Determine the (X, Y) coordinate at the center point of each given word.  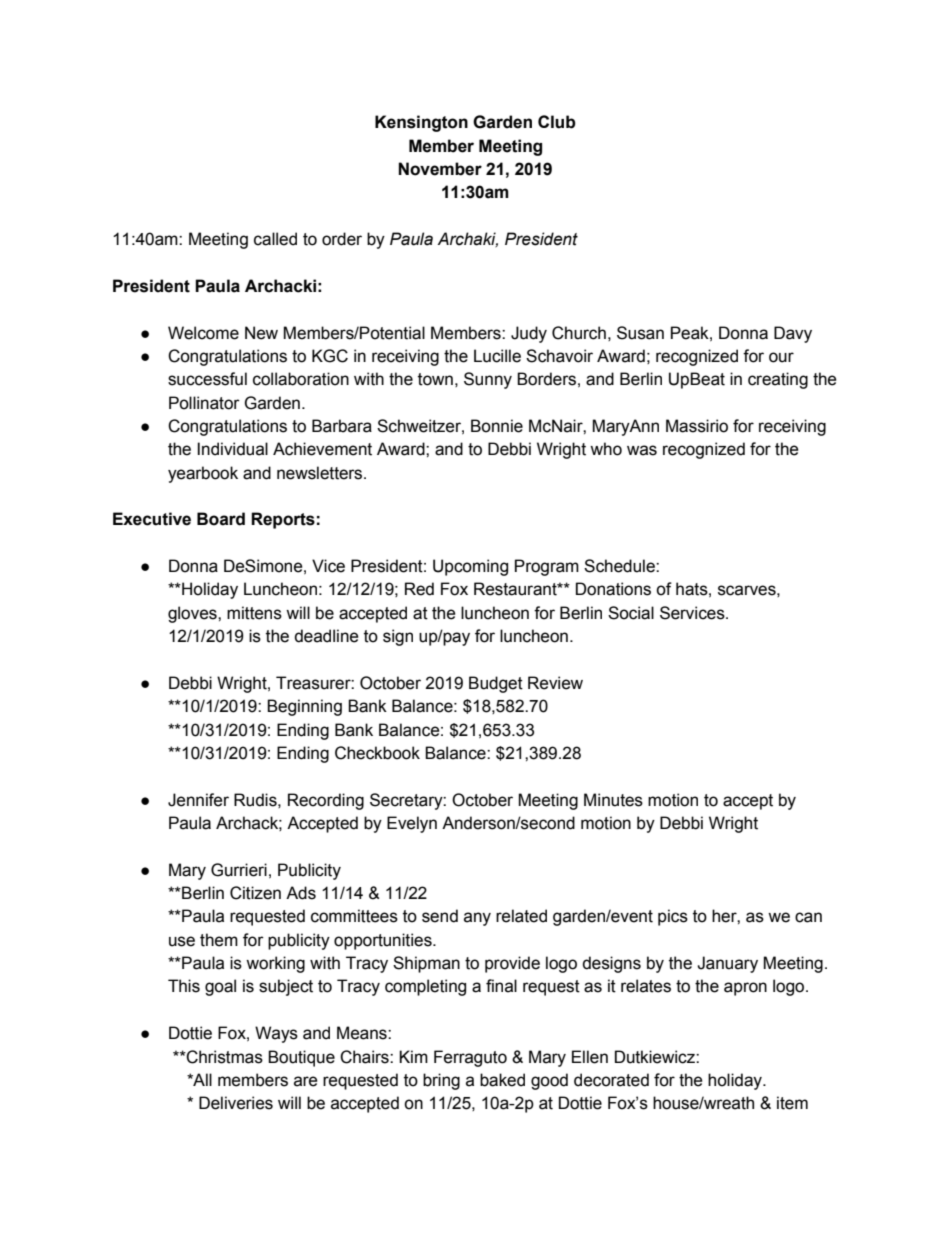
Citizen (255, 893)
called (275, 239)
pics (673, 917)
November (440, 169)
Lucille (497, 356)
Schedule (620, 566)
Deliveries (236, 1103)
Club (557, 122)
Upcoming (470, 567)
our (781, 357)
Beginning (304, 707)
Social (631, 613)
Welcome (203, 333)
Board (221, 519)
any (477, 919)
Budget (496, 684)
